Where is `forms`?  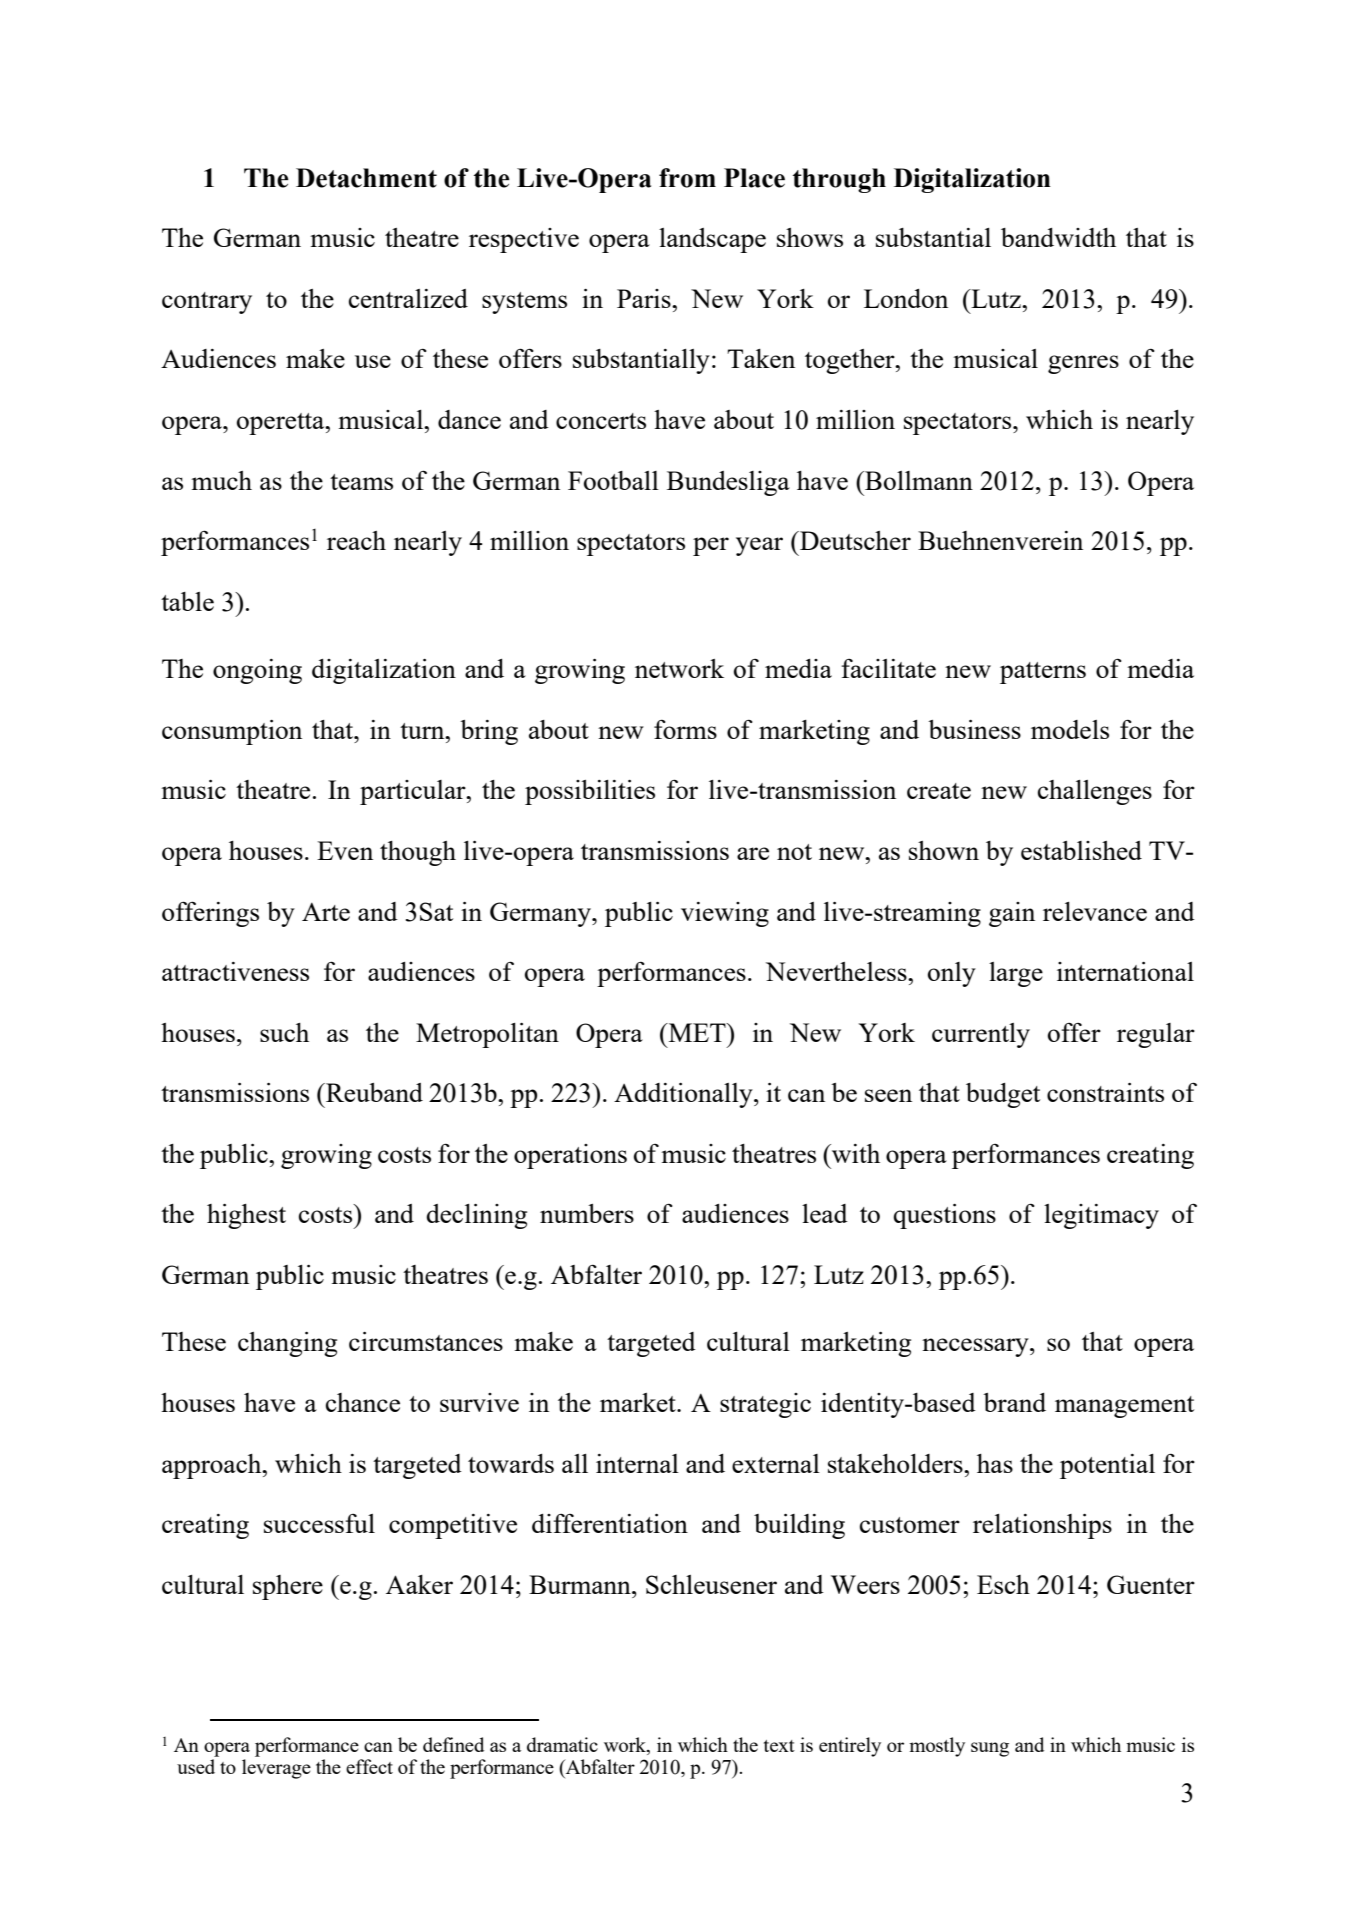
forms is located at coordinates (685, 729).
